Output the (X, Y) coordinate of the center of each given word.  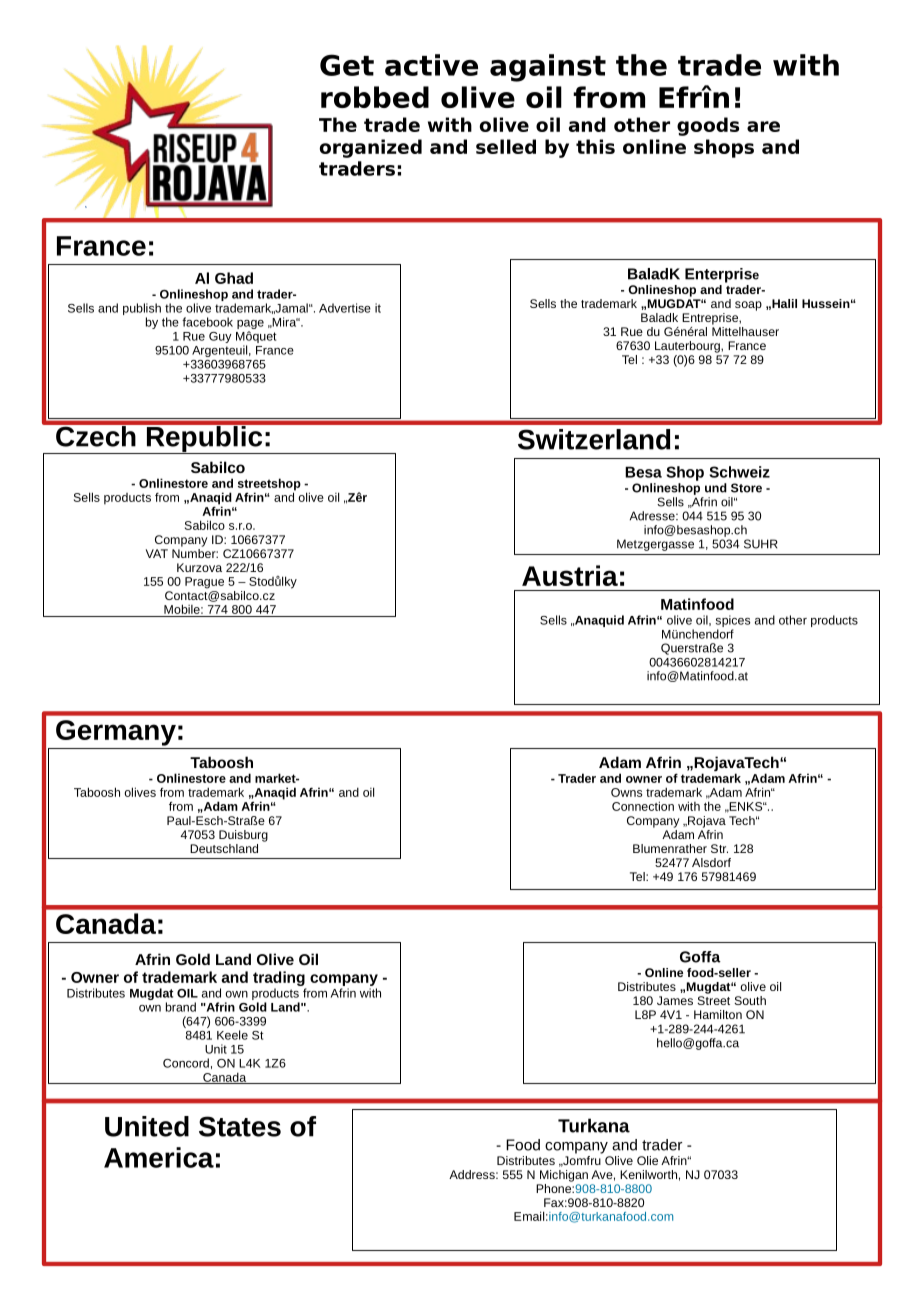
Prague (204, 583)
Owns (626, 792)
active (431, 65)
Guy (220, 337)
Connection (643, 806)
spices (733, 621)
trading (280, 980)
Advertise (345, 308)
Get (347, 65)
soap (748, 306)
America (159, 1157)
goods (708, 126)
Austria (570, 575)
